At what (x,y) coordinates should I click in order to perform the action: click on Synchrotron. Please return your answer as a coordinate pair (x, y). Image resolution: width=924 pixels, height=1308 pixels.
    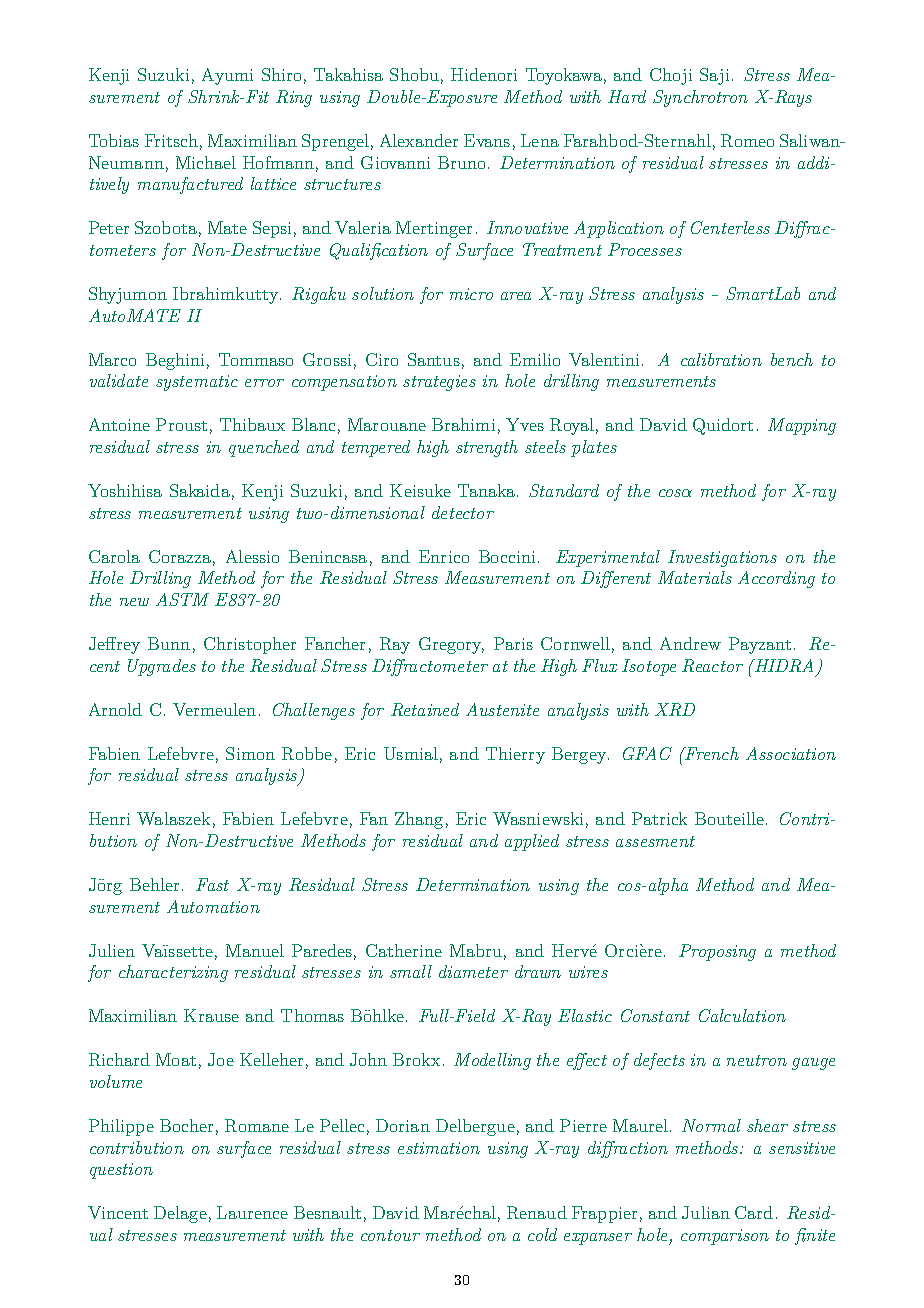
    Looking at the image, I should click on (700, 98).
